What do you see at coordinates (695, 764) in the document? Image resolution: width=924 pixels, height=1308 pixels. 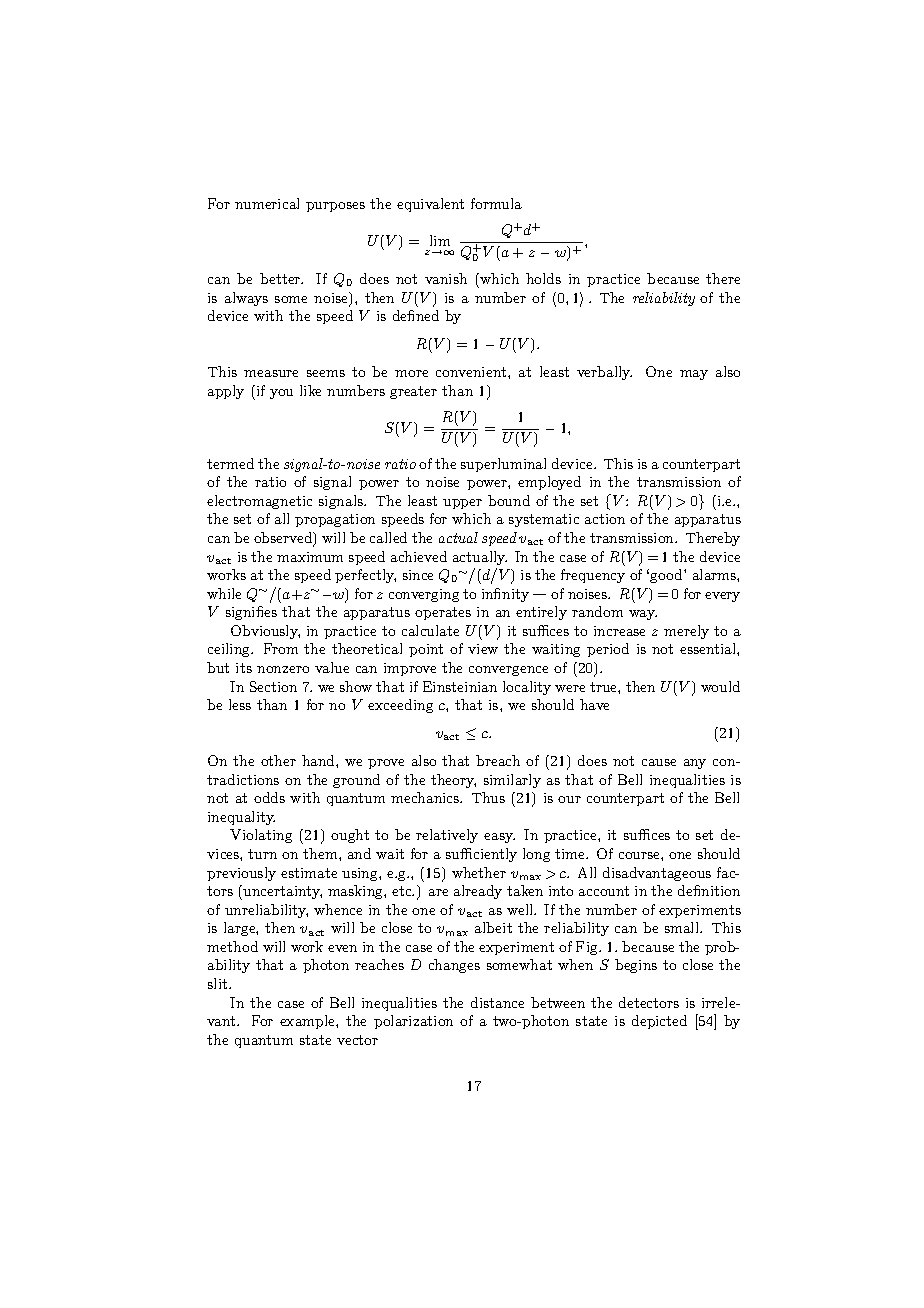 I see `any` at bounding box center [695, 764].
